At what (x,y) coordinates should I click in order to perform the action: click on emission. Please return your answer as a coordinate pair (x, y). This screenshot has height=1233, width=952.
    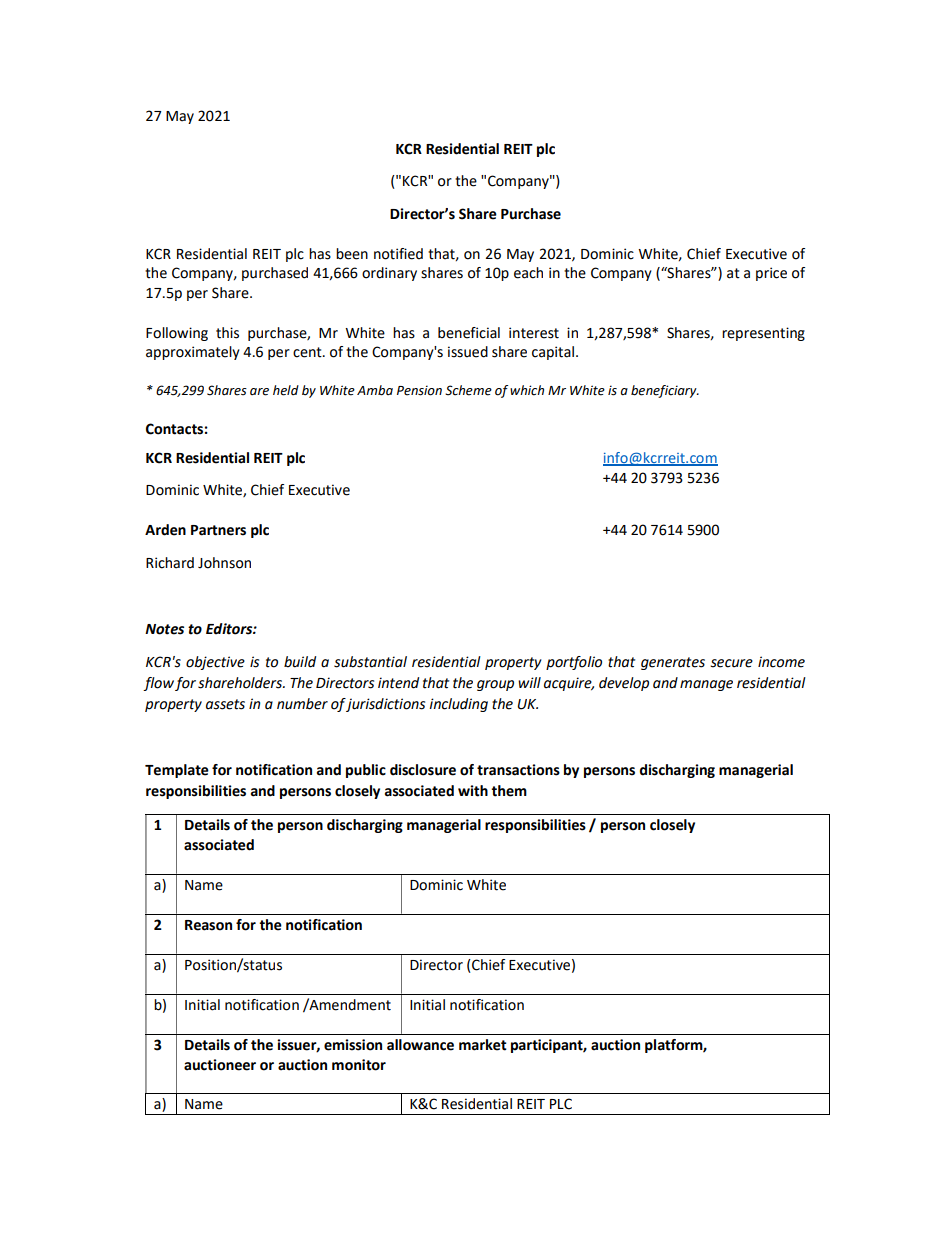
    Looking at the image, I should click on (353, 1045).
